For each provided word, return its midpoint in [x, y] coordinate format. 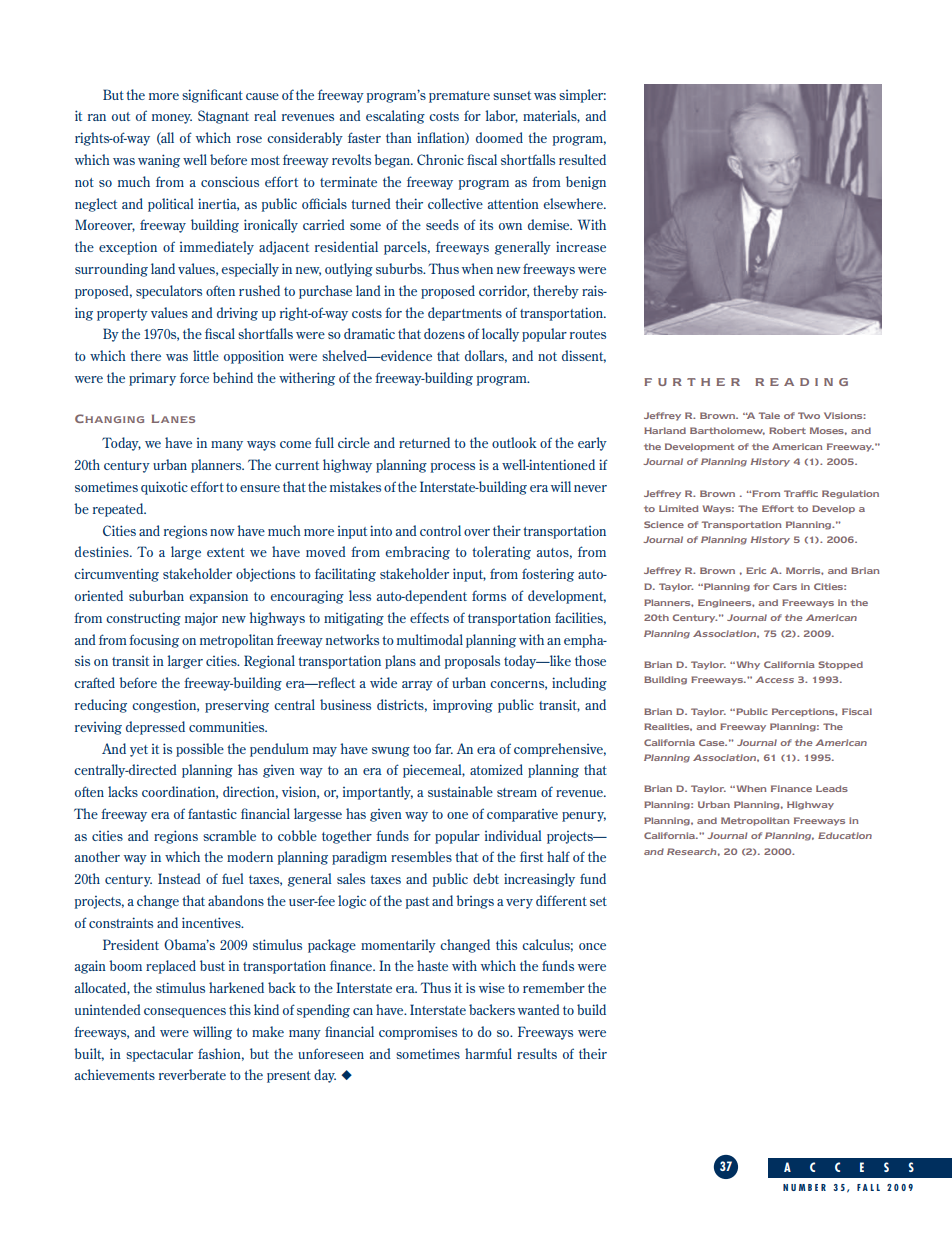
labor [501, 116]
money [172, 119]
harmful [488, 1053]
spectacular [159, 1055]
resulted [582, 159]
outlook [514, 442]
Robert [787, 430]
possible [200, 750]
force [194, 377]
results [537, 1053]
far [444, 748]
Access [774, 679]
